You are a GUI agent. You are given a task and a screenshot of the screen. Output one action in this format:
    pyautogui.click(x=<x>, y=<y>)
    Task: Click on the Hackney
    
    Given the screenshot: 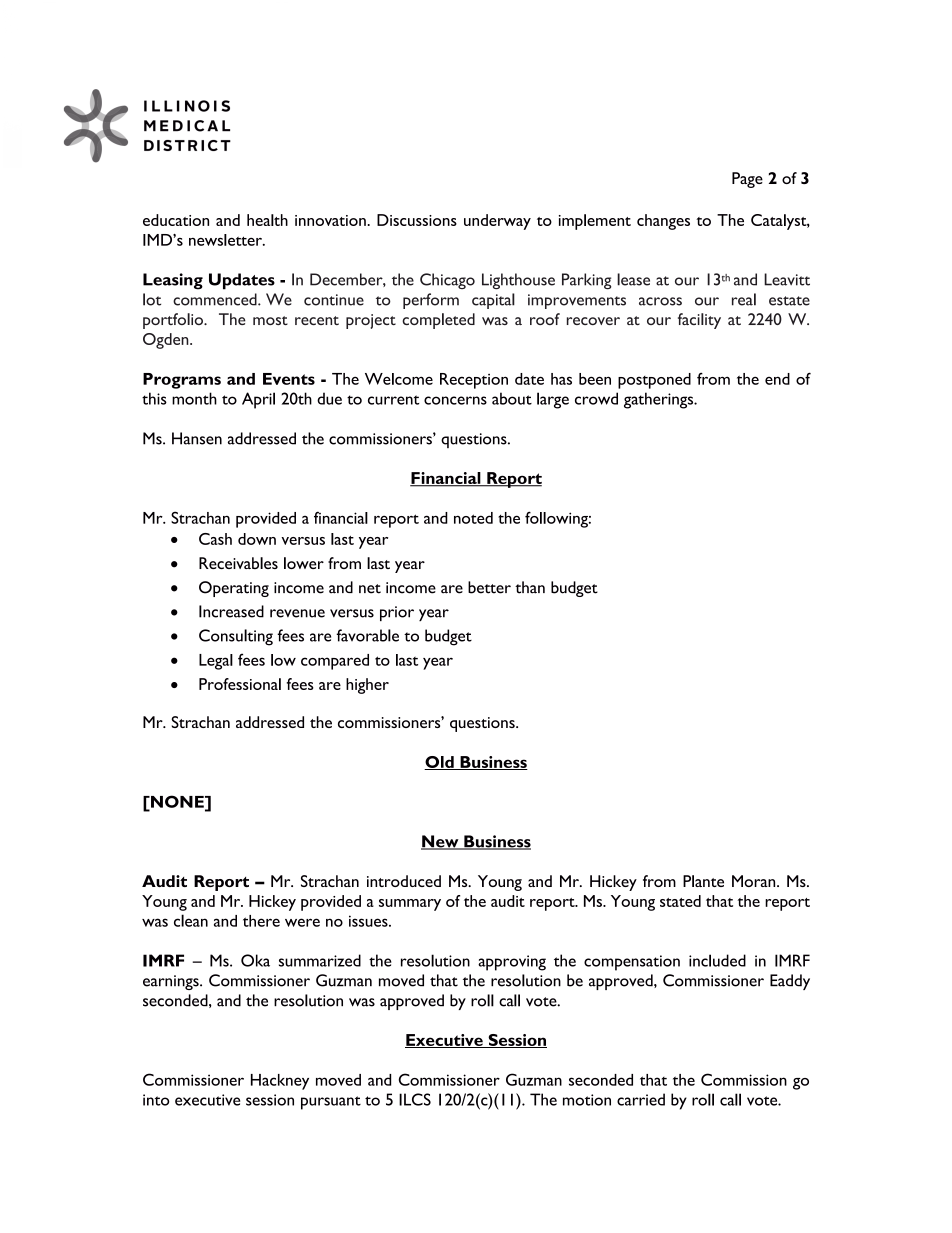 What is the action you would take?
    pyautogui.click(x=280, y=1082)
